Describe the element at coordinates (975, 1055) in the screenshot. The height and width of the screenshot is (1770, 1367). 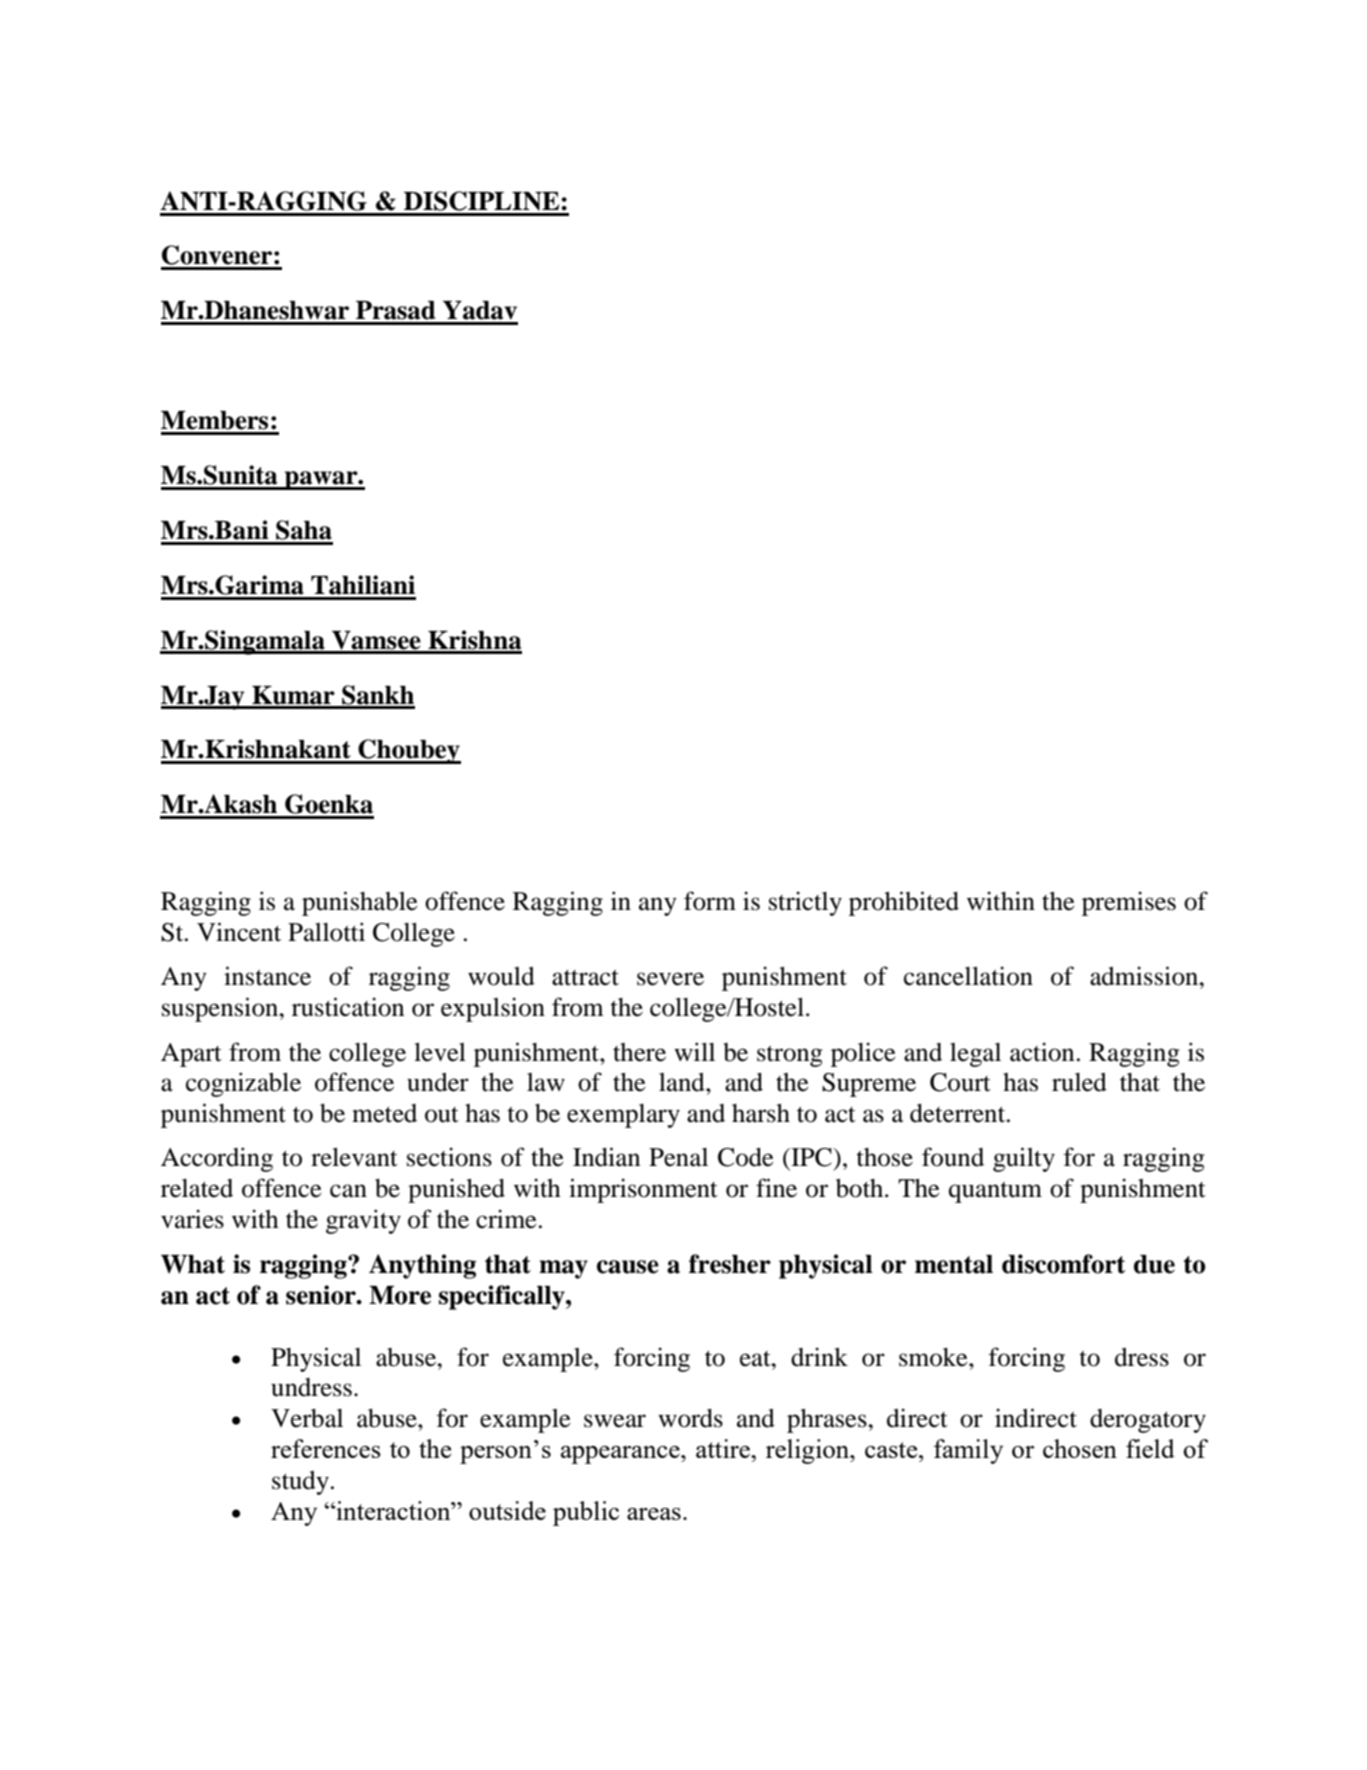
I see `legal` at that location.
